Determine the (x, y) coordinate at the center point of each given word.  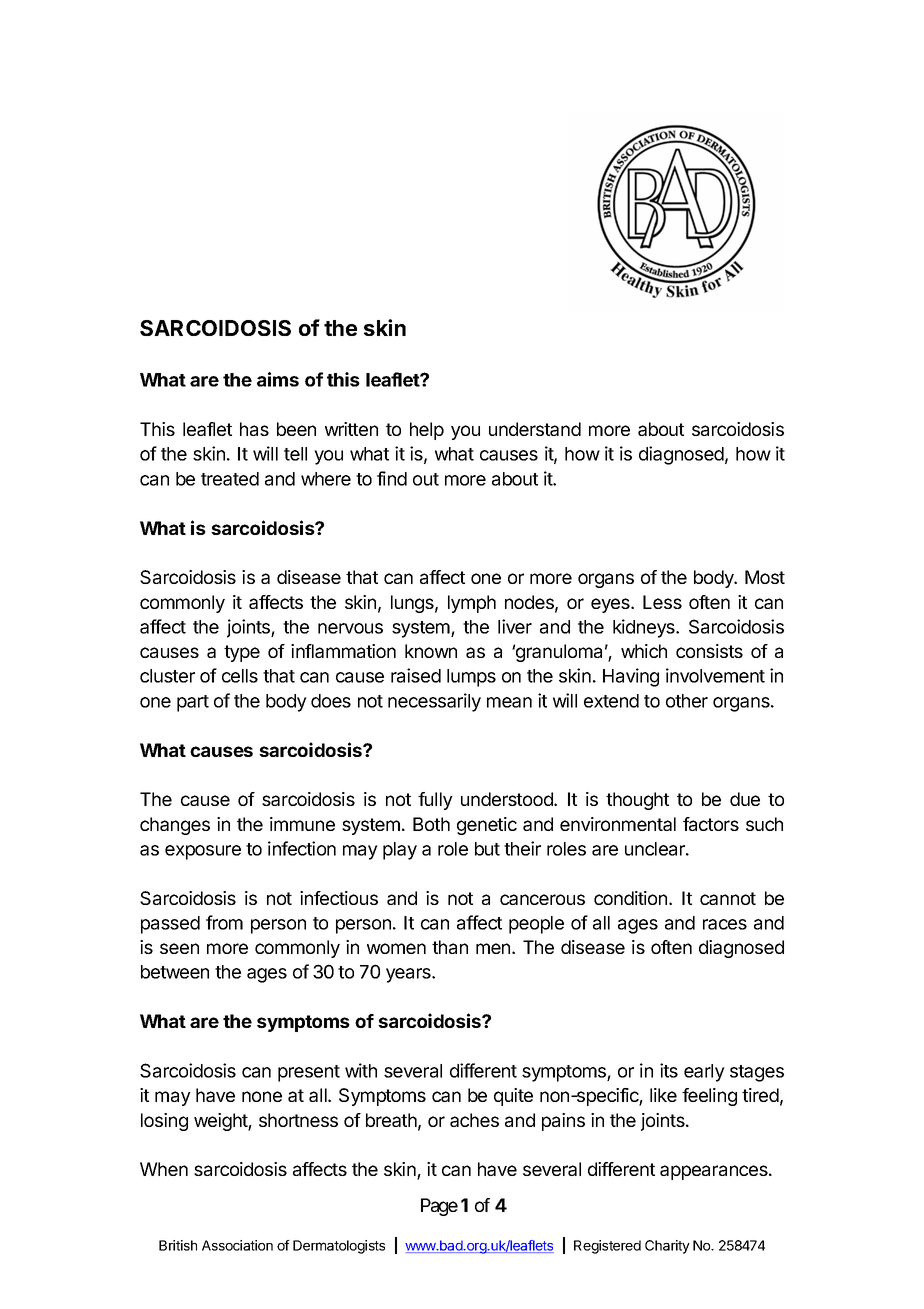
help (427, 431)
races (725, 924)
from (224, 922)
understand (535, 429)
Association (237, 1245)
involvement (715, 675)
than (450, 947)
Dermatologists (339, 1247)
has (254, 429)
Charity (667, 1247)
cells (240, 676)
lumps (471, 678)
